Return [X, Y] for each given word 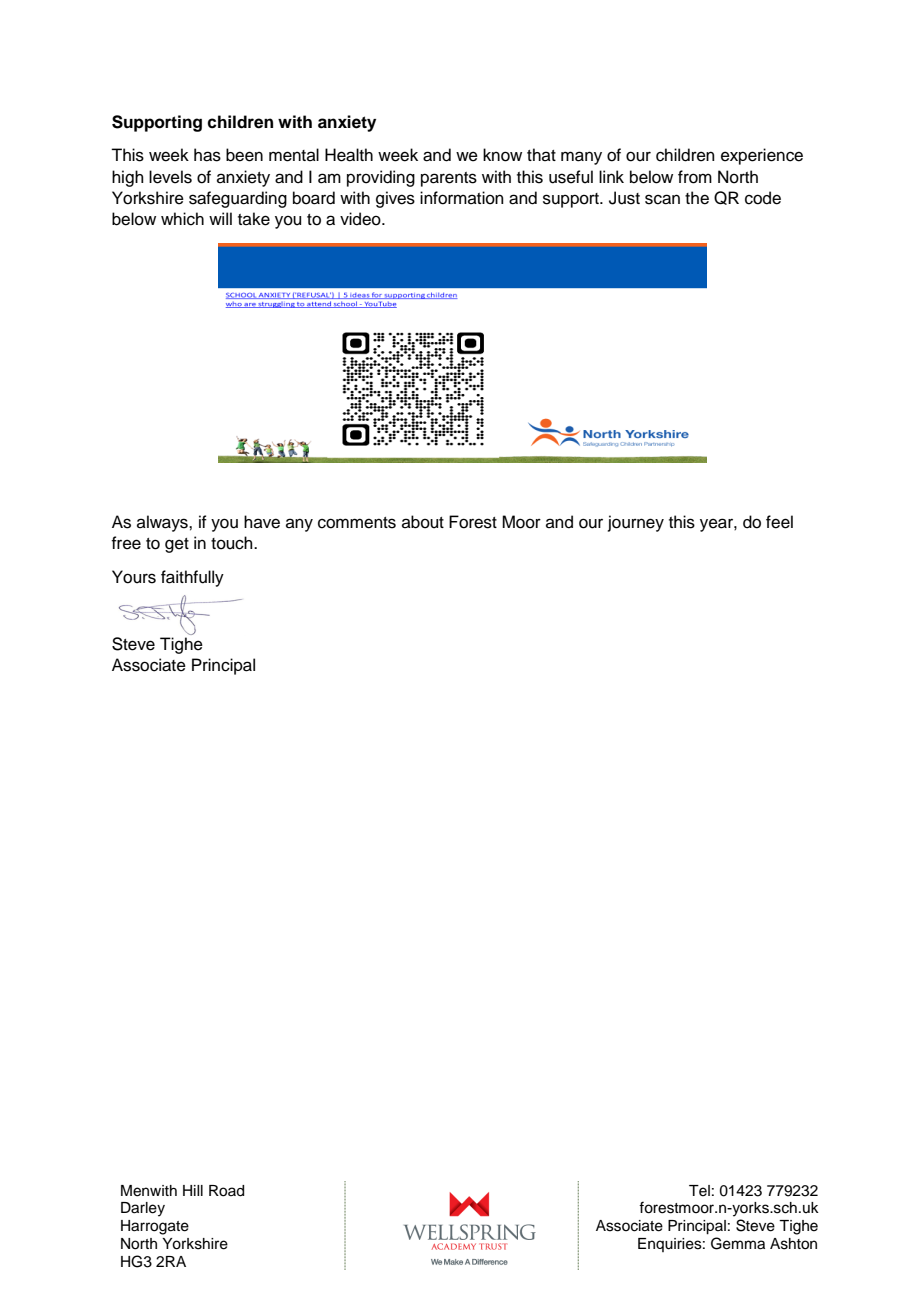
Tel [699, 1191]
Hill [193, 1190]
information [462, 198]
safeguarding [238, 199]
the [697, 198]
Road [226, 1191]
